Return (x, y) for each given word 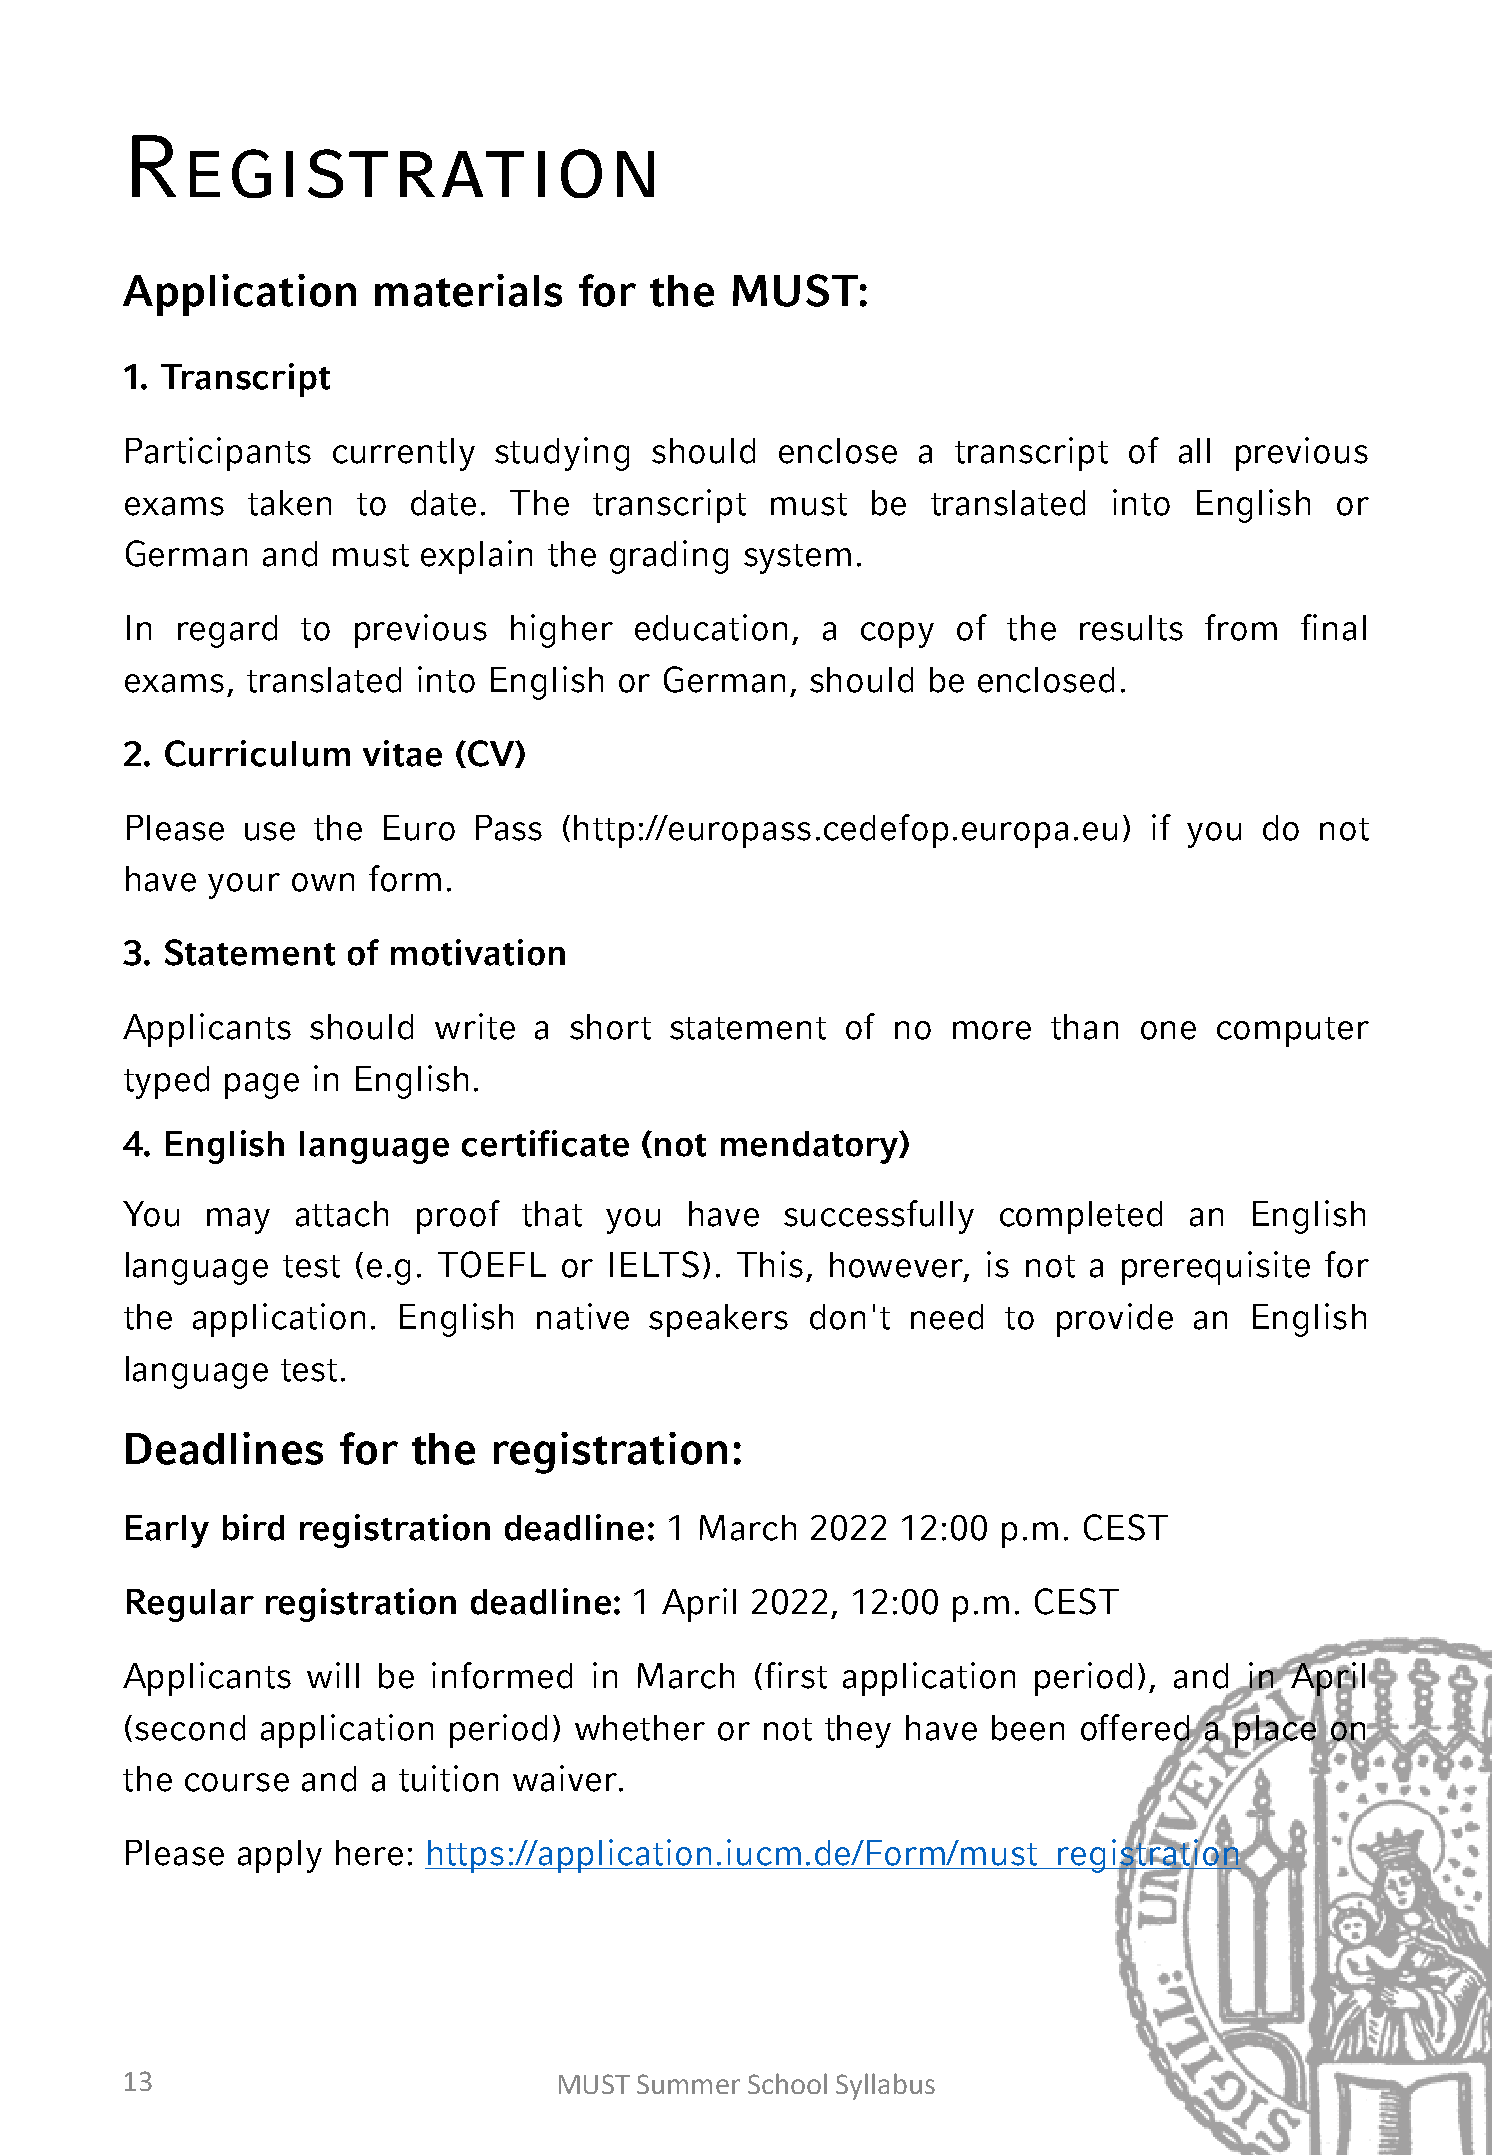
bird (253, 1527)
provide (1115, 1320)
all (1194, 451)
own (323, 882)
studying (562, 454)
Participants (218, 454)
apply (280, 1856)
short (610, 1027)
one (1168, 1030)
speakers (718, 1320)
